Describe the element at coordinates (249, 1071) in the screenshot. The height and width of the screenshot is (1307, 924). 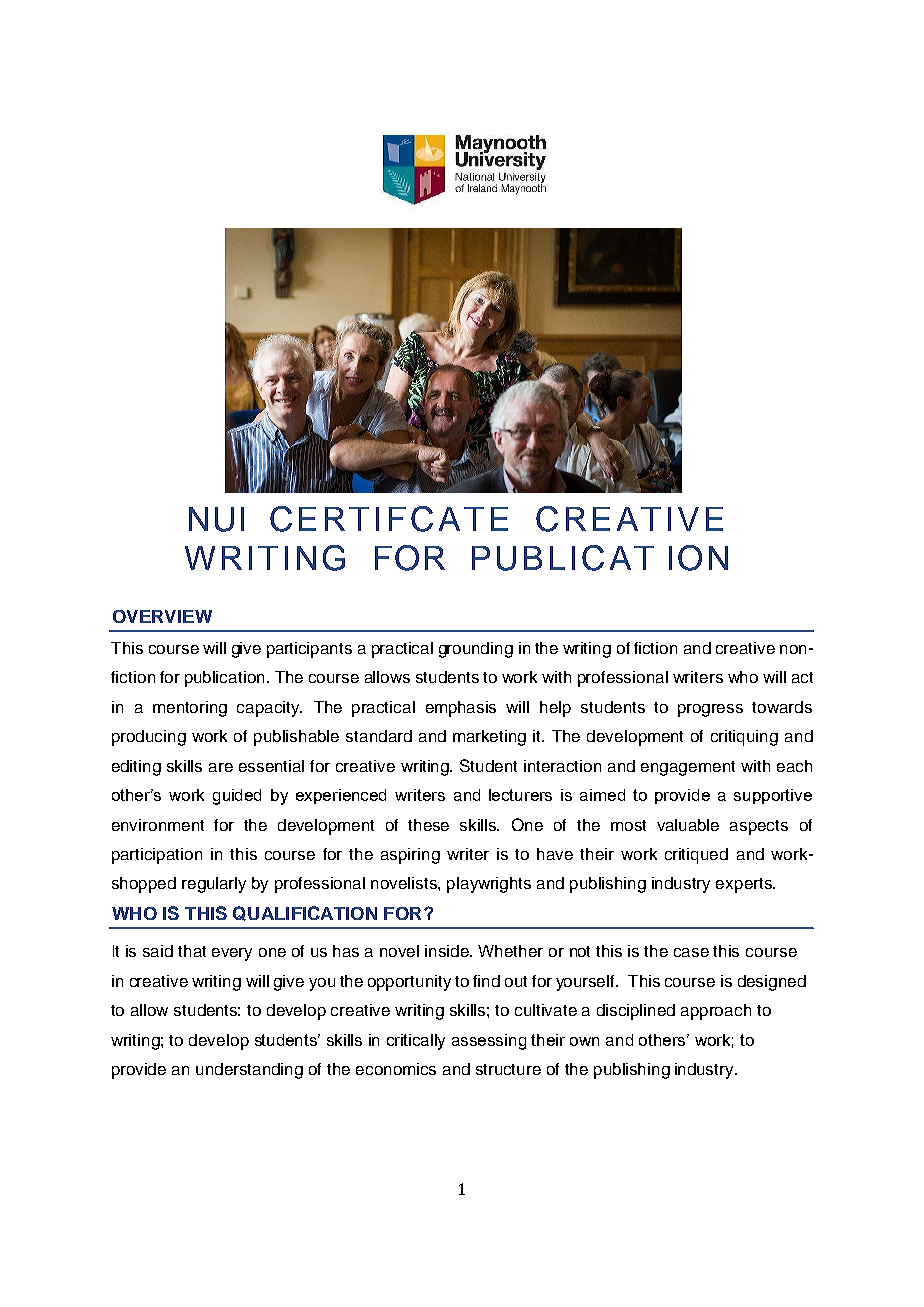
I see `understanding` at that location.
